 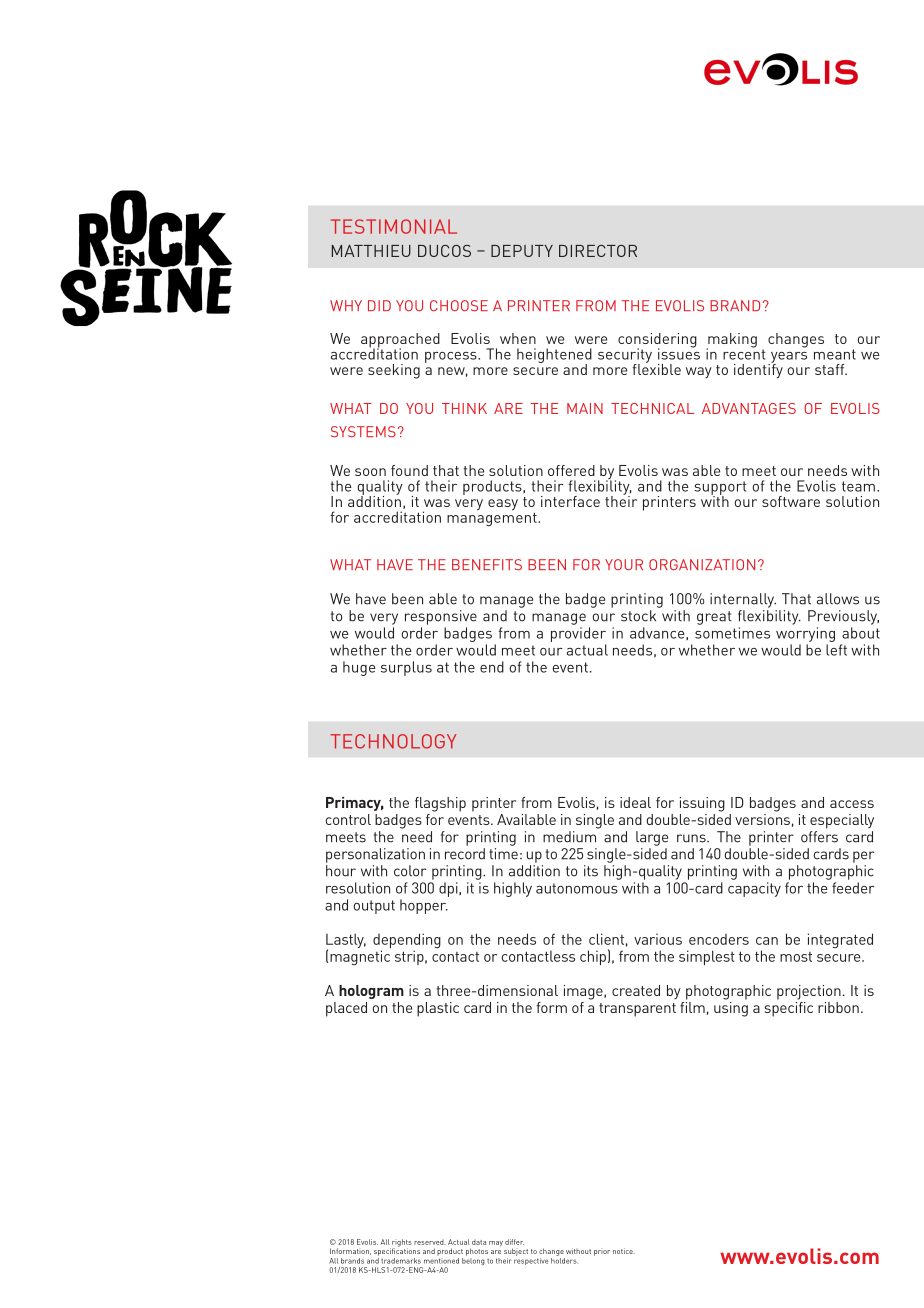 I want to click on found, so click(x=409, y=470).
